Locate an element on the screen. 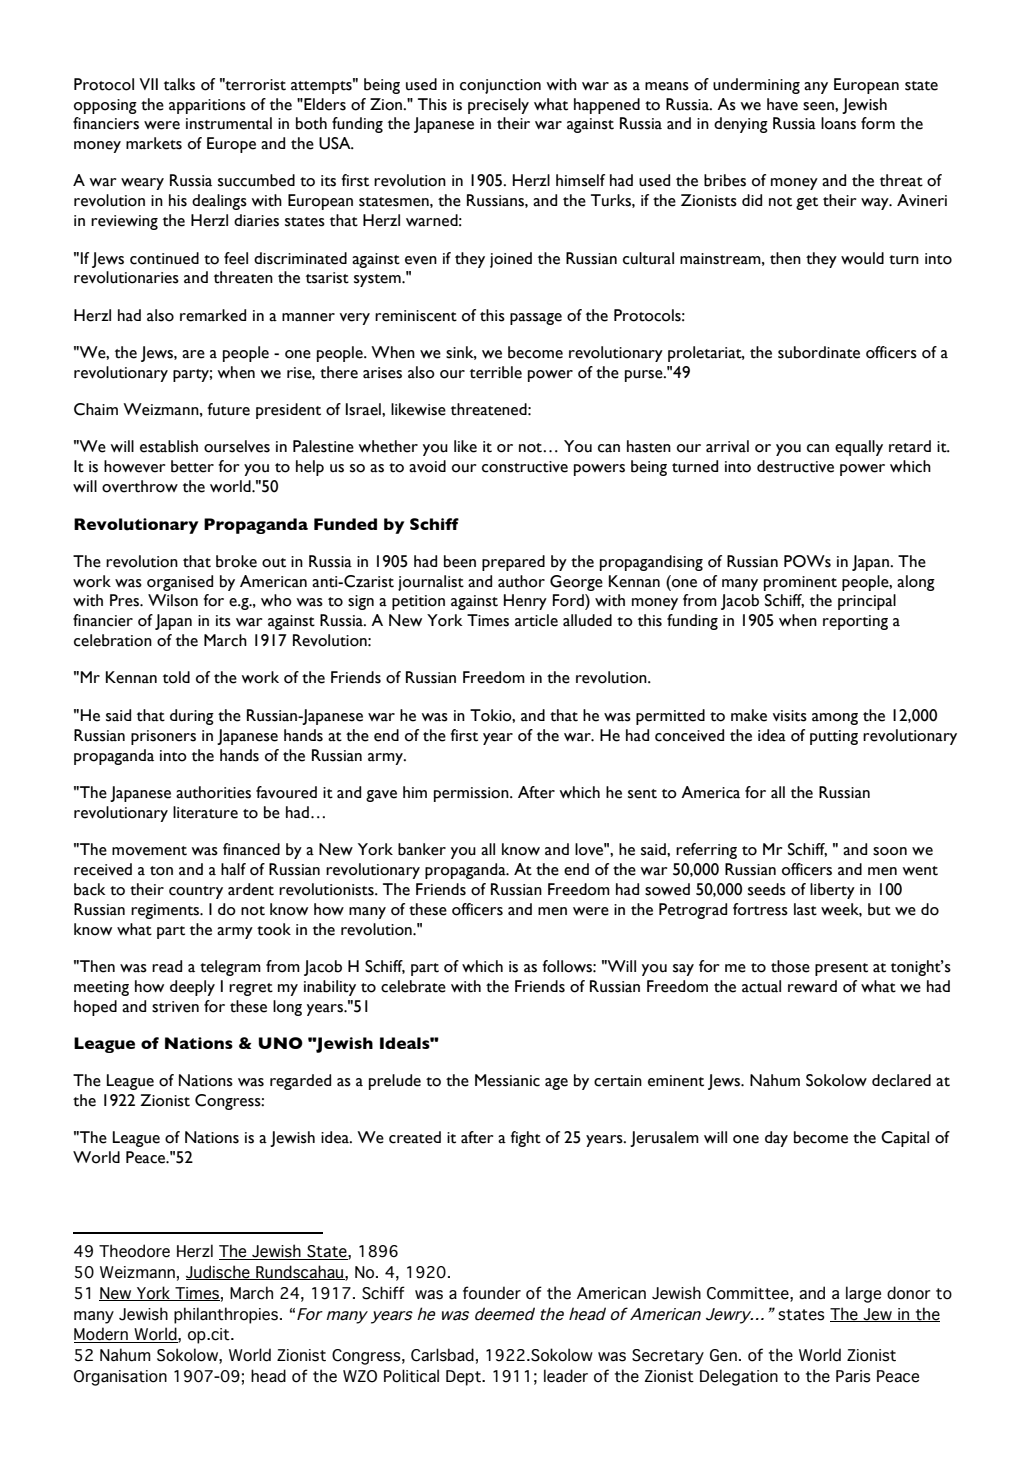 Image resolution: width=1031 pixels, height=1459 pixels. founder is located at coordinates (492, 1293).
